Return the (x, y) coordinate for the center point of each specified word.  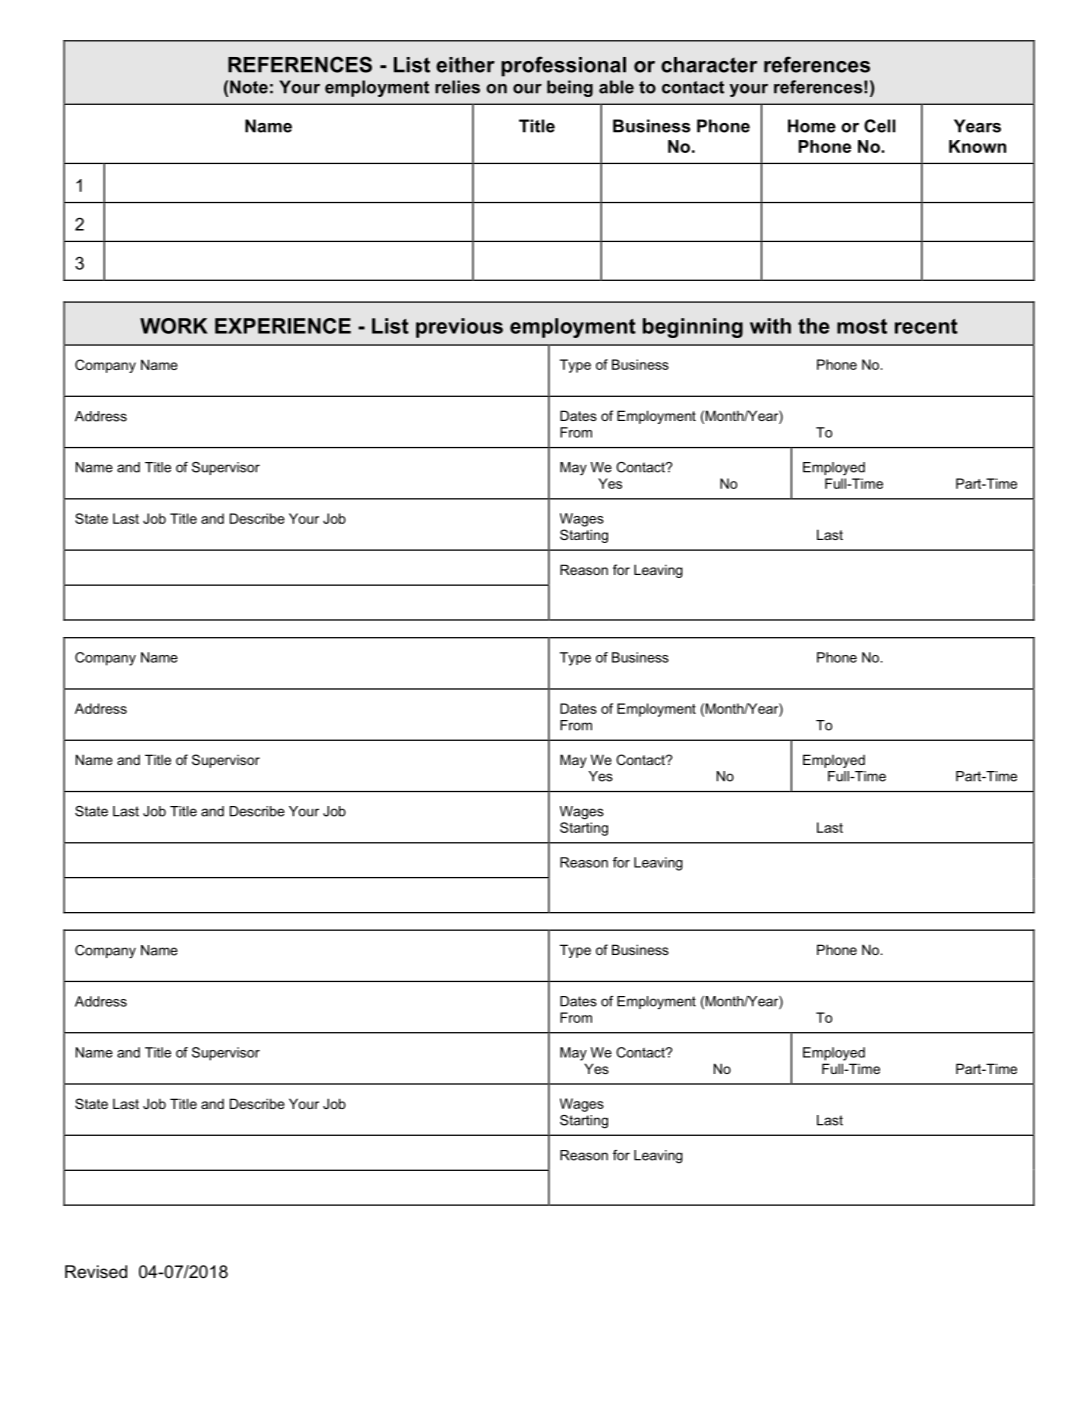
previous (459, 328)
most (862, 326)
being (570, 88)
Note (249, 87)
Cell (880, 126)
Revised (96, 1271)
